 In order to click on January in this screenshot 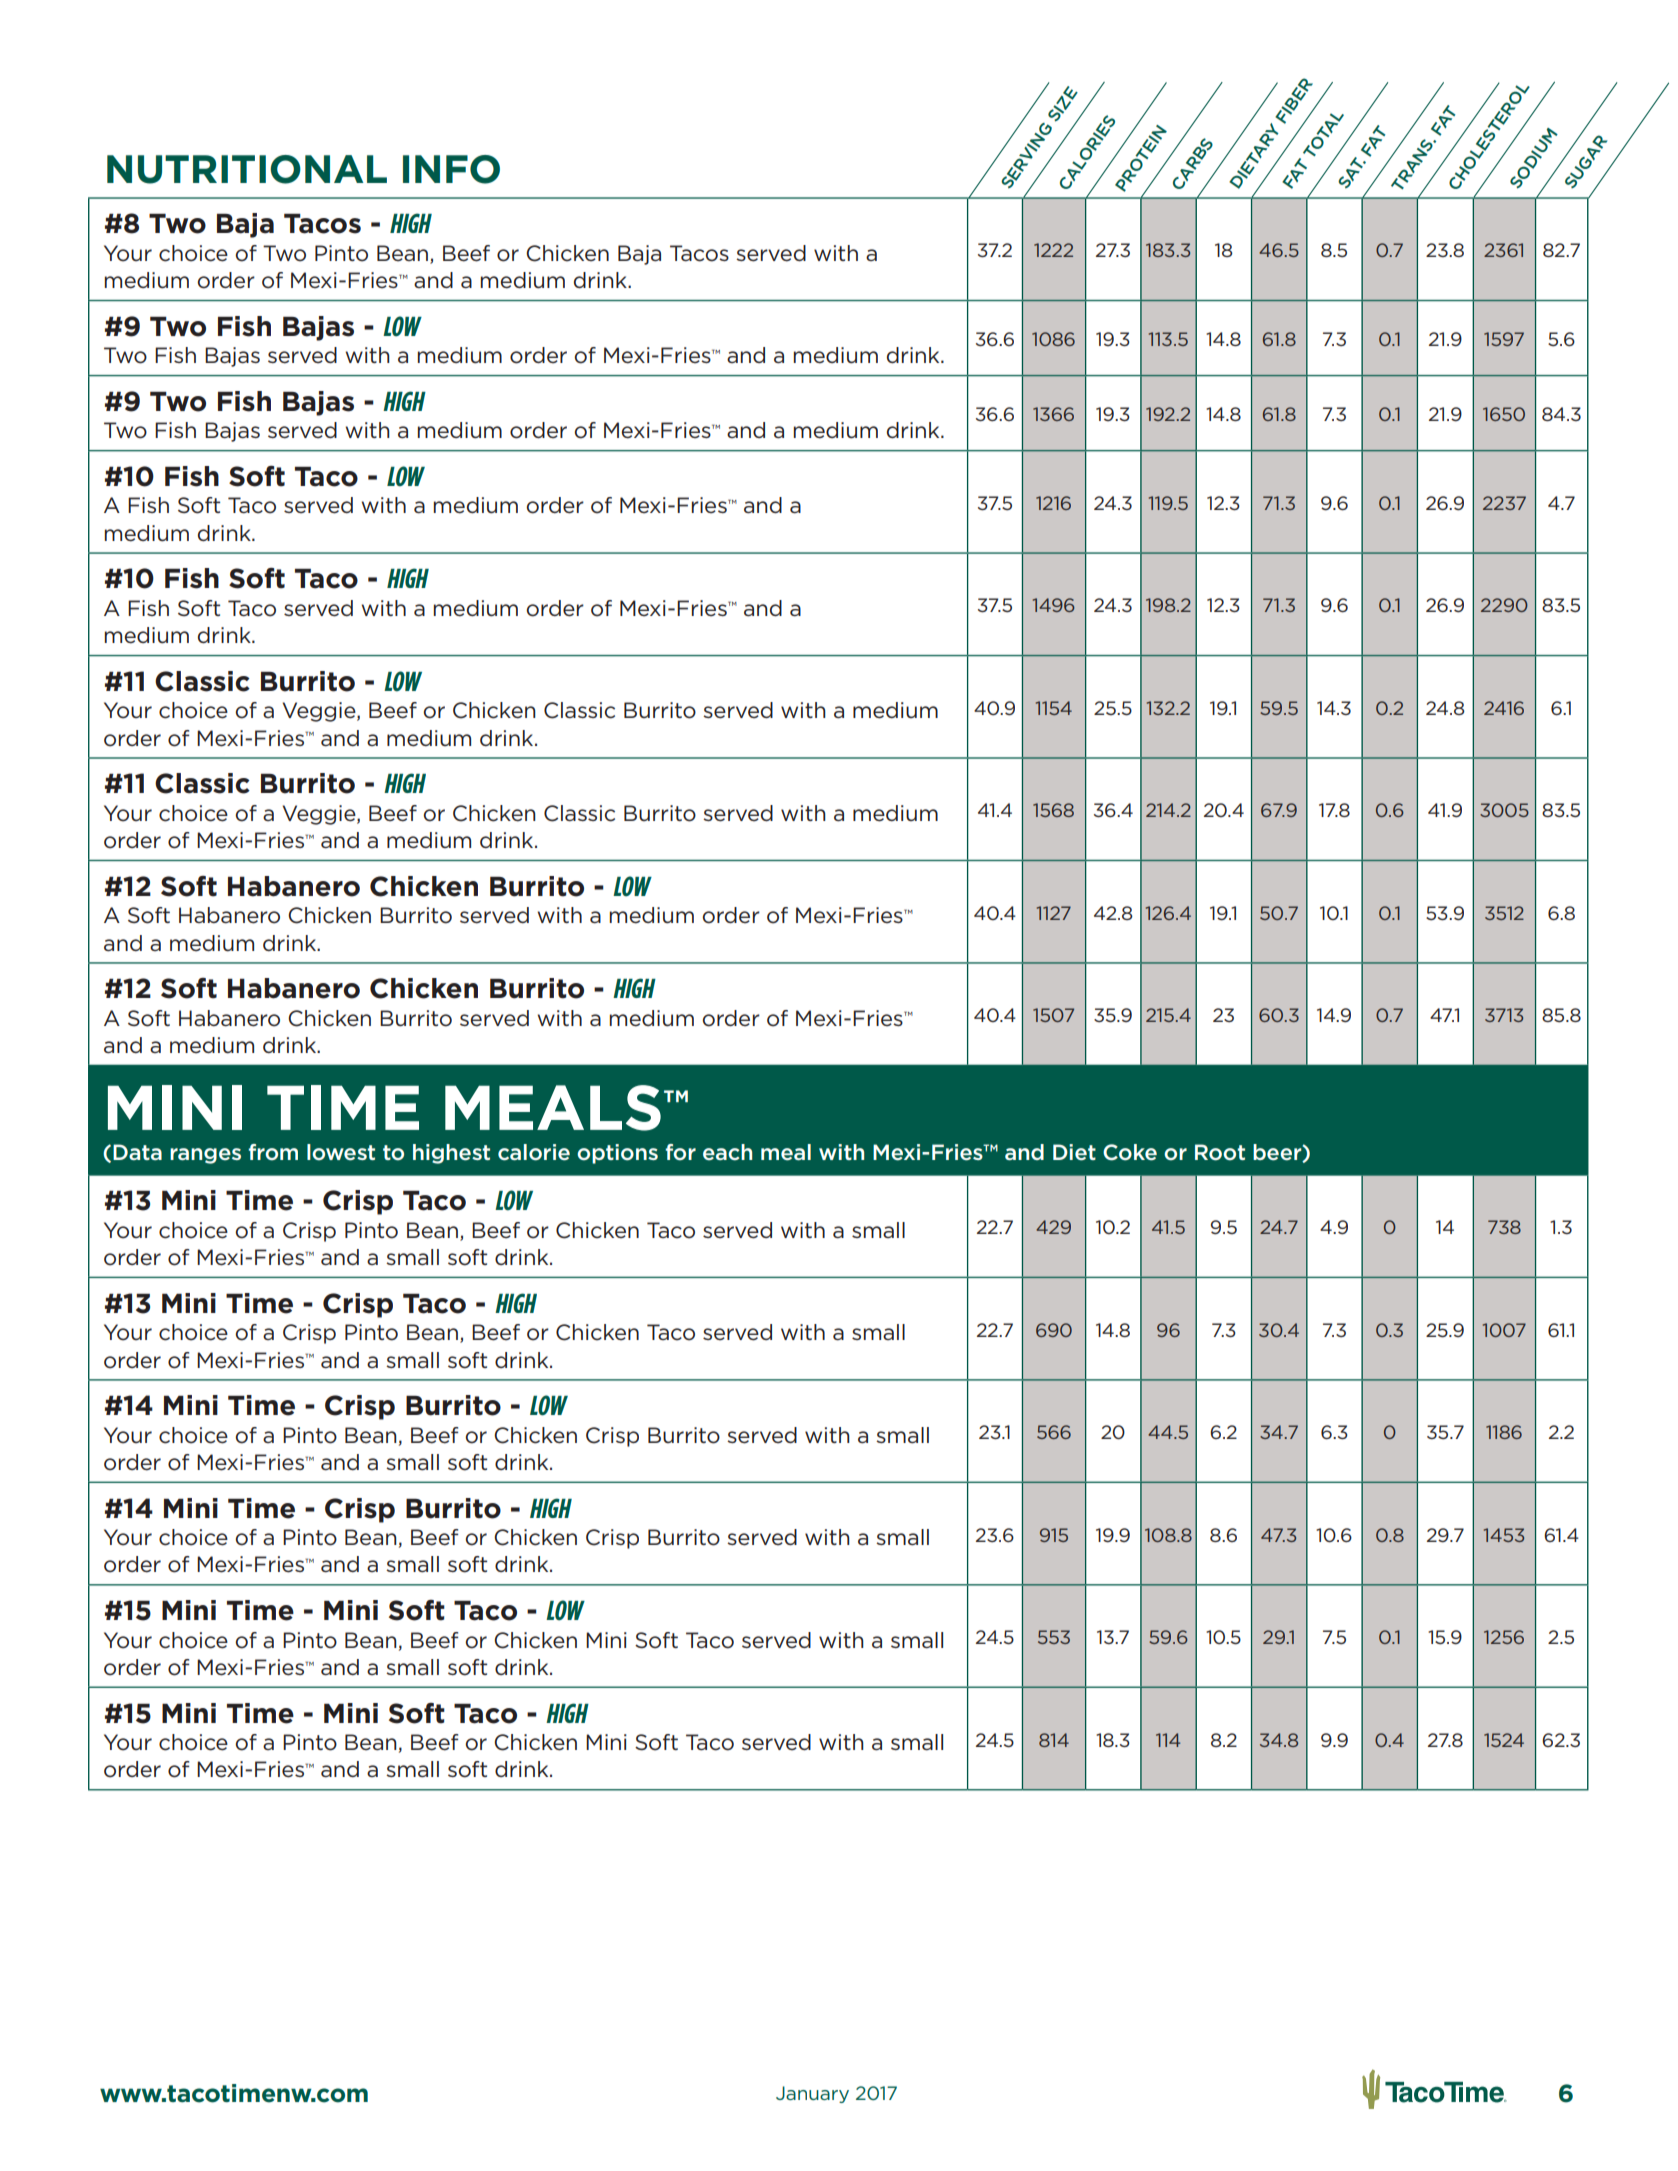, I will do `click(812, 2094)`.
